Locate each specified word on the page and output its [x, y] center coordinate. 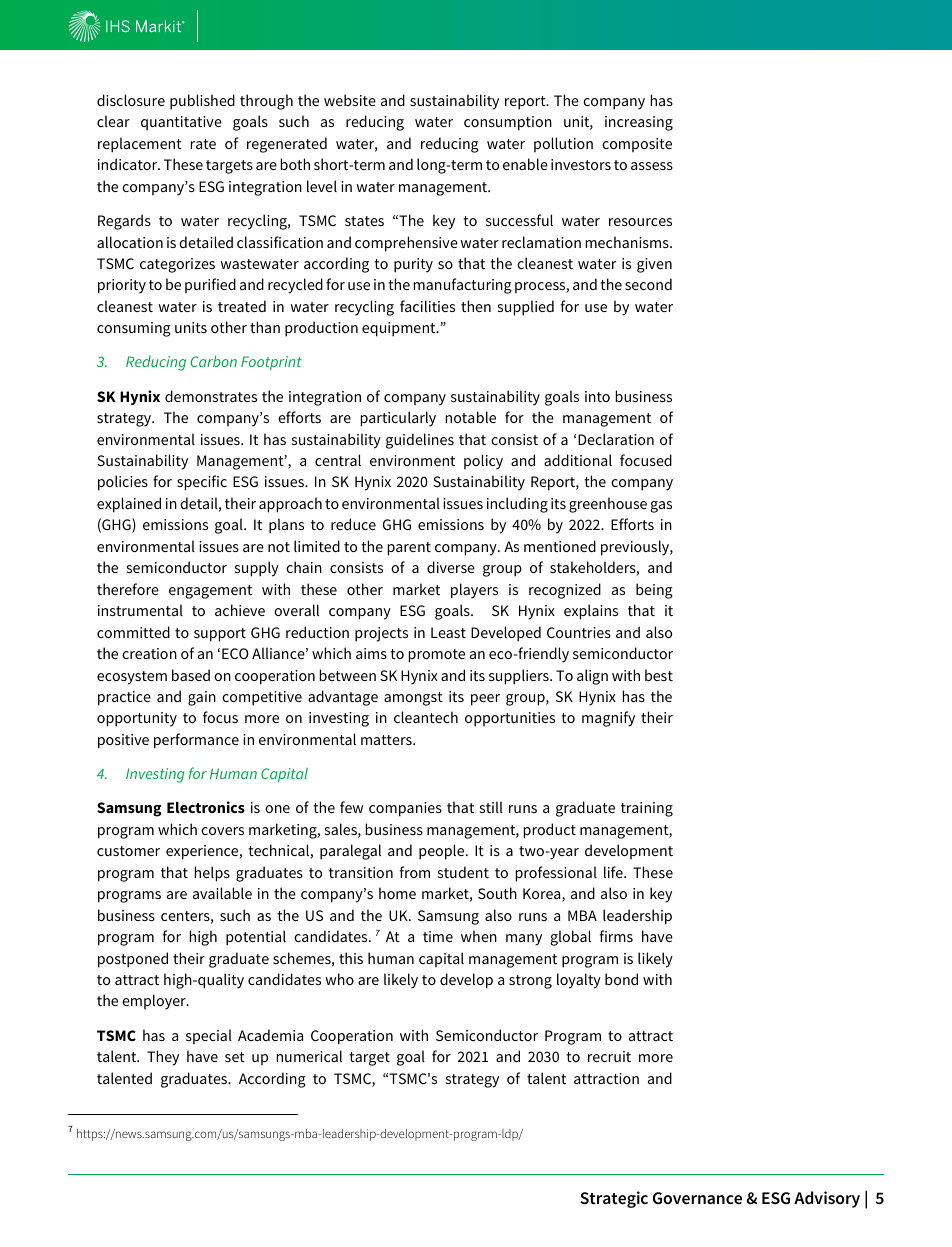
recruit [609, 1056]
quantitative [181, 123]
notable [471, 417]
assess [652, 166]
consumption [508, 123]
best [659, 675]
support [220, 635]
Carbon [213, 361]
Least [448, 632]
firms [616, 936]
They [163, 1058]
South [497, 893]
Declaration [616, 439]
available [222, 893]
